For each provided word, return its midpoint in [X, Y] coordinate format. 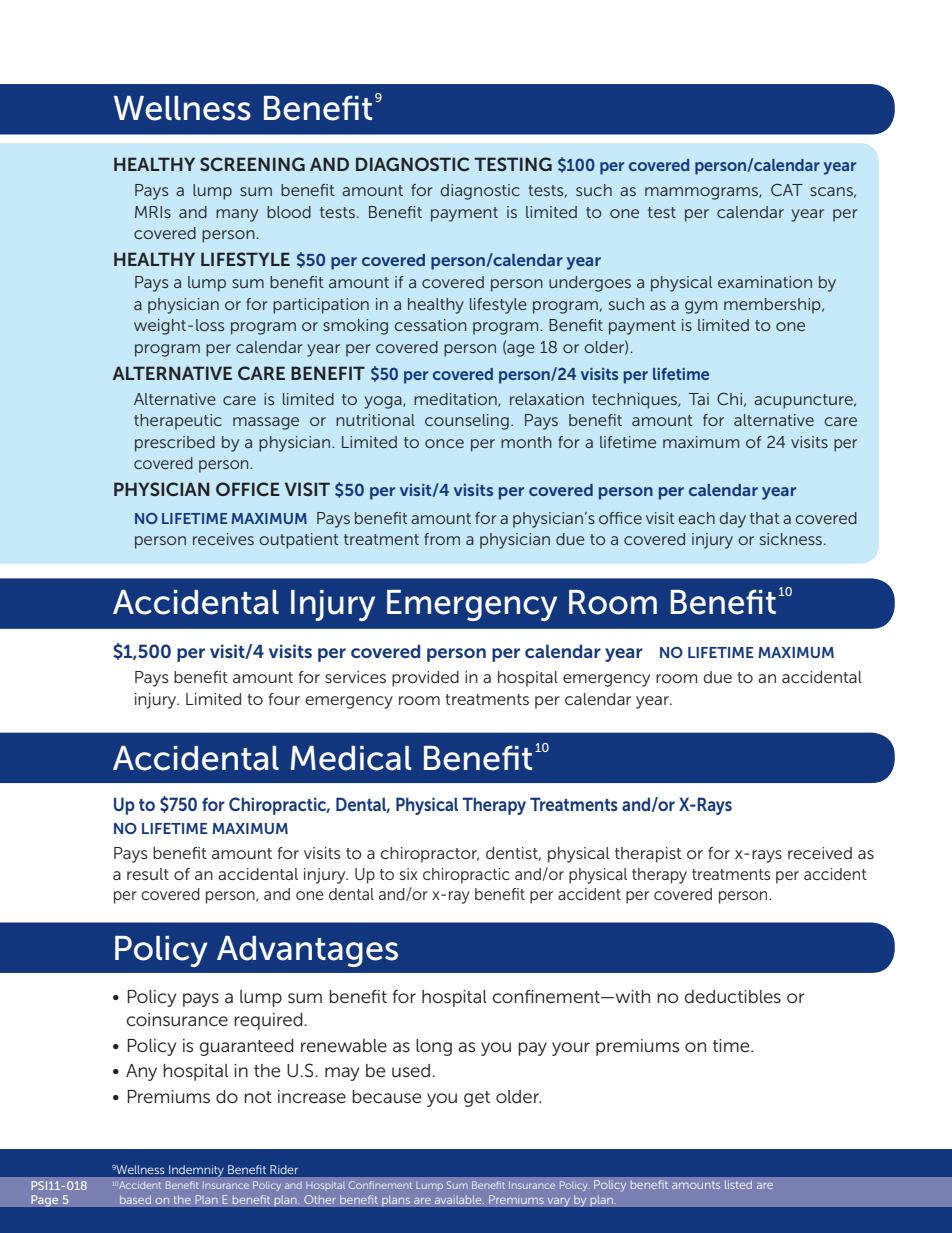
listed [738, 1184]
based [135, 1200]
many [237, 215]
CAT [787, 190]
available [459, 1200]
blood [289, 212]
